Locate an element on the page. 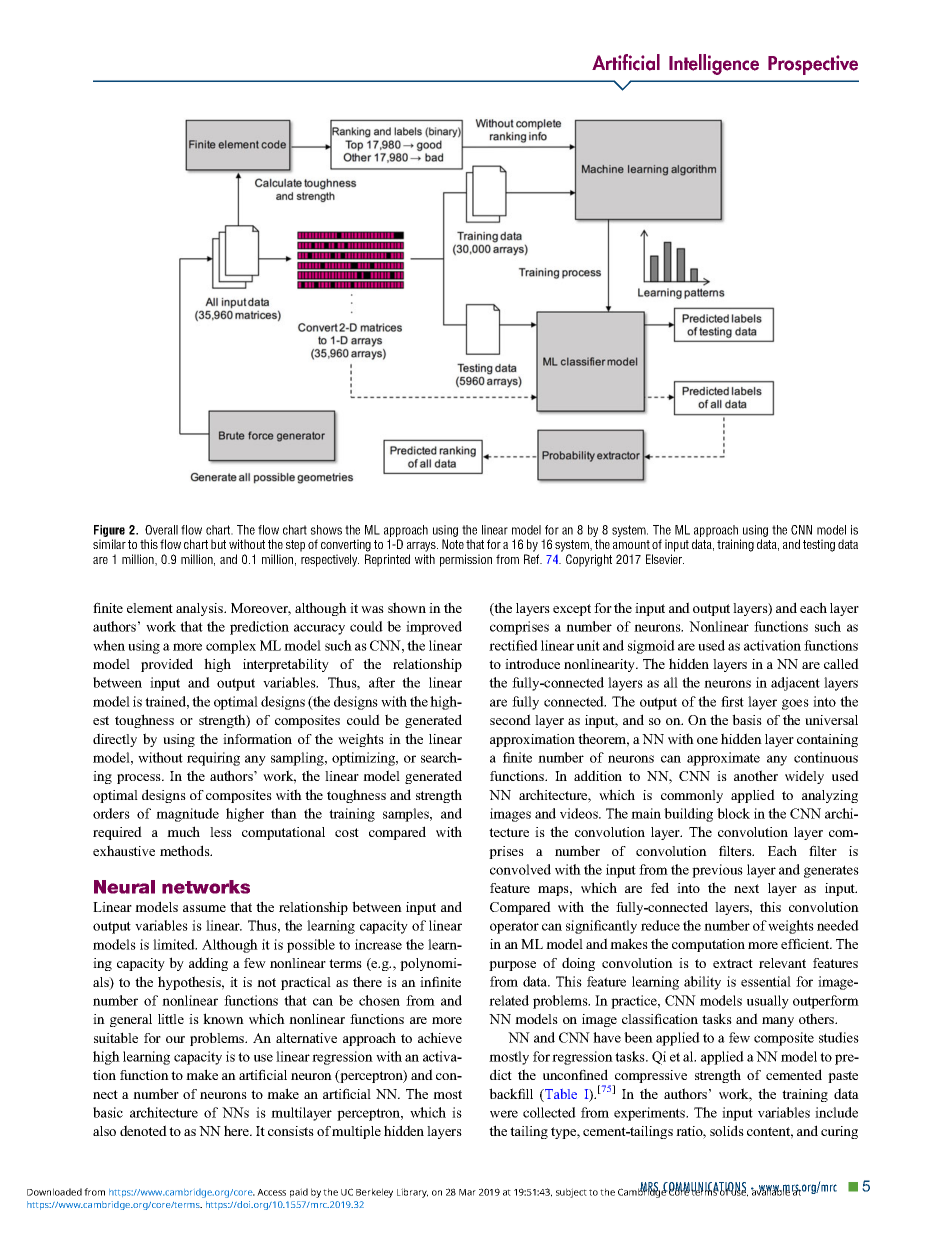 This page has height=1233, width=952. orders is located at coordinates (111, 813).
